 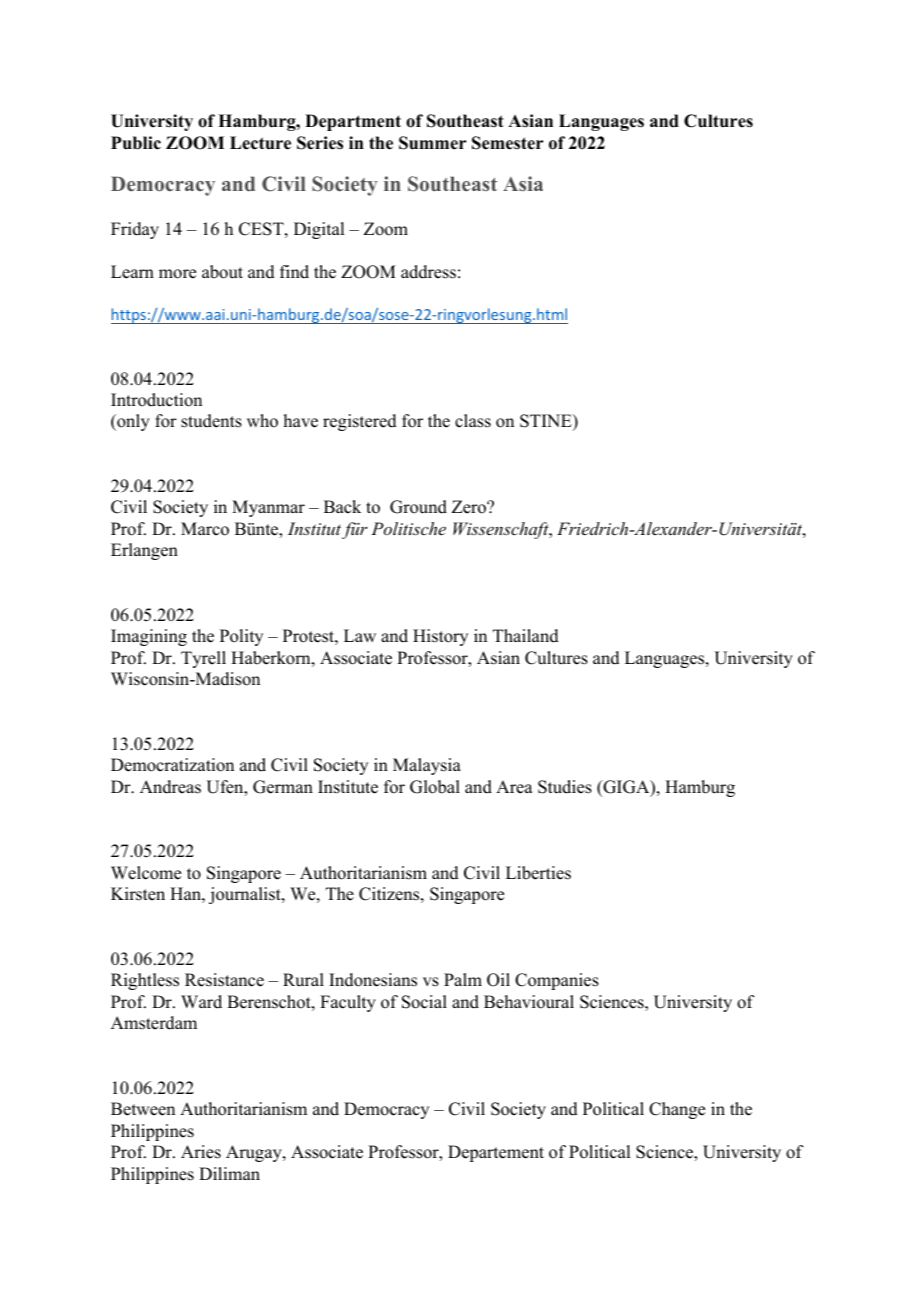 I want to click on Politische, so click(x=408, y=528).
